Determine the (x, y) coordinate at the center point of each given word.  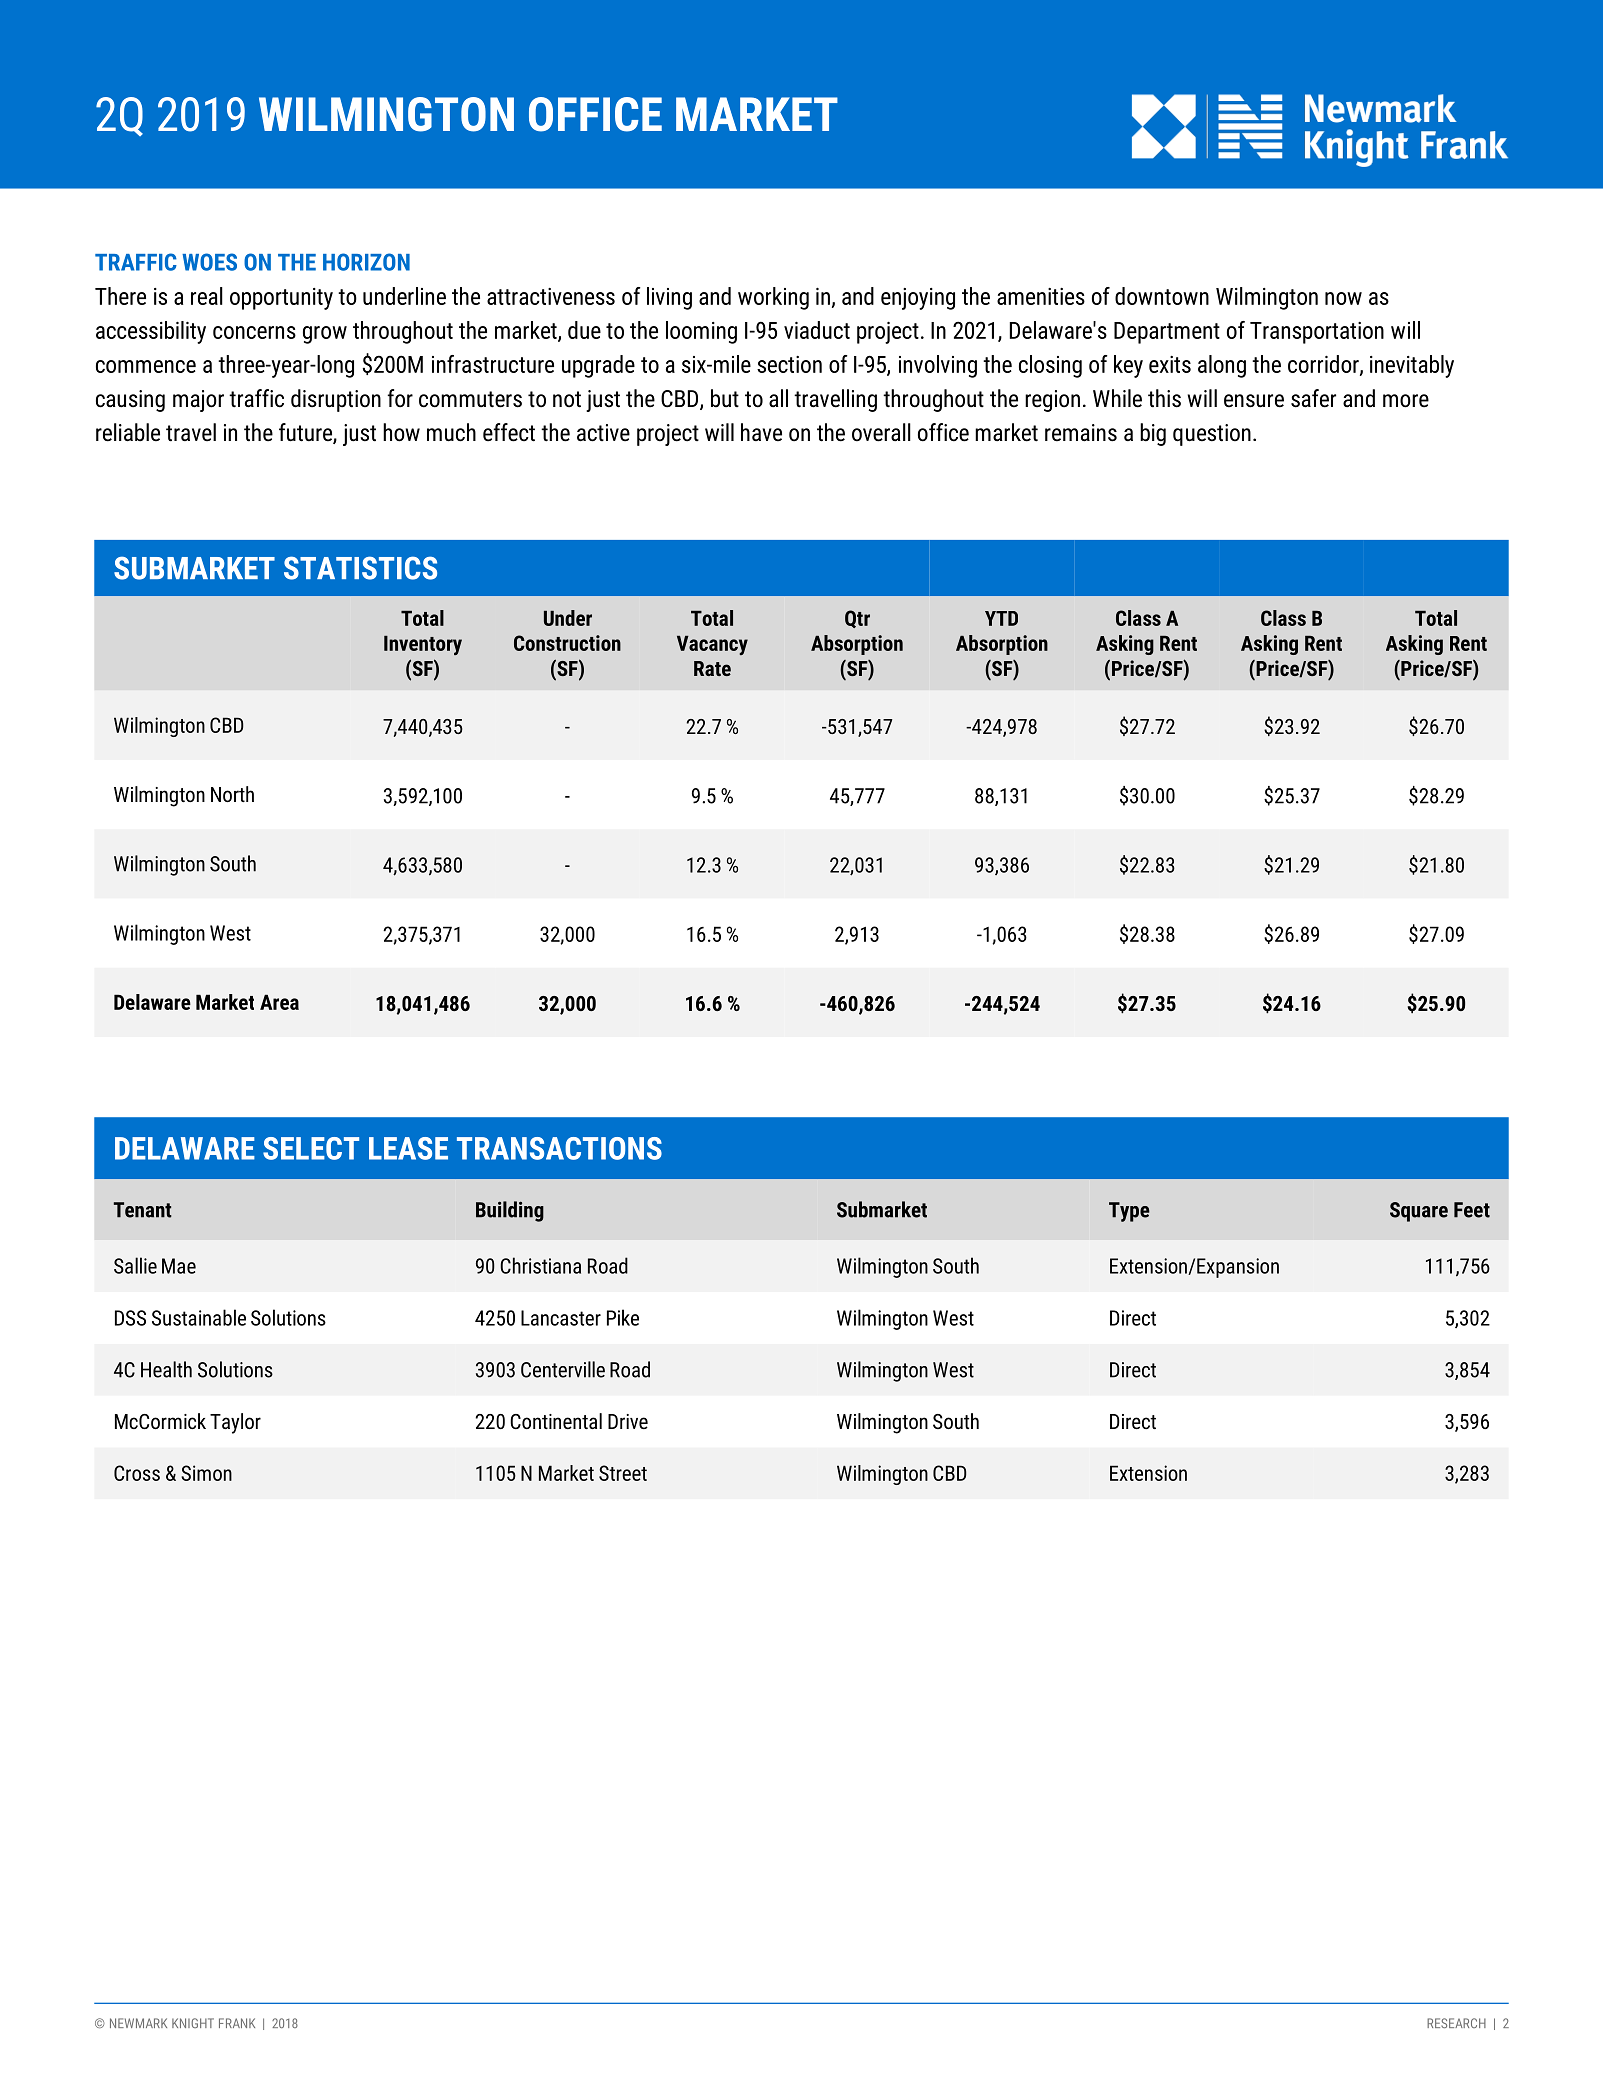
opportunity (281, 299)
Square (1419, 1212)
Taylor (235, 1423)
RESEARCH (1456, 2023)
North (232, 794)
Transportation (1317, 333)
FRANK (237, 2023)
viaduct (817, 330)
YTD (1001, 618)
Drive (628, 1421)
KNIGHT (193, 2023)
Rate (712, 668)
